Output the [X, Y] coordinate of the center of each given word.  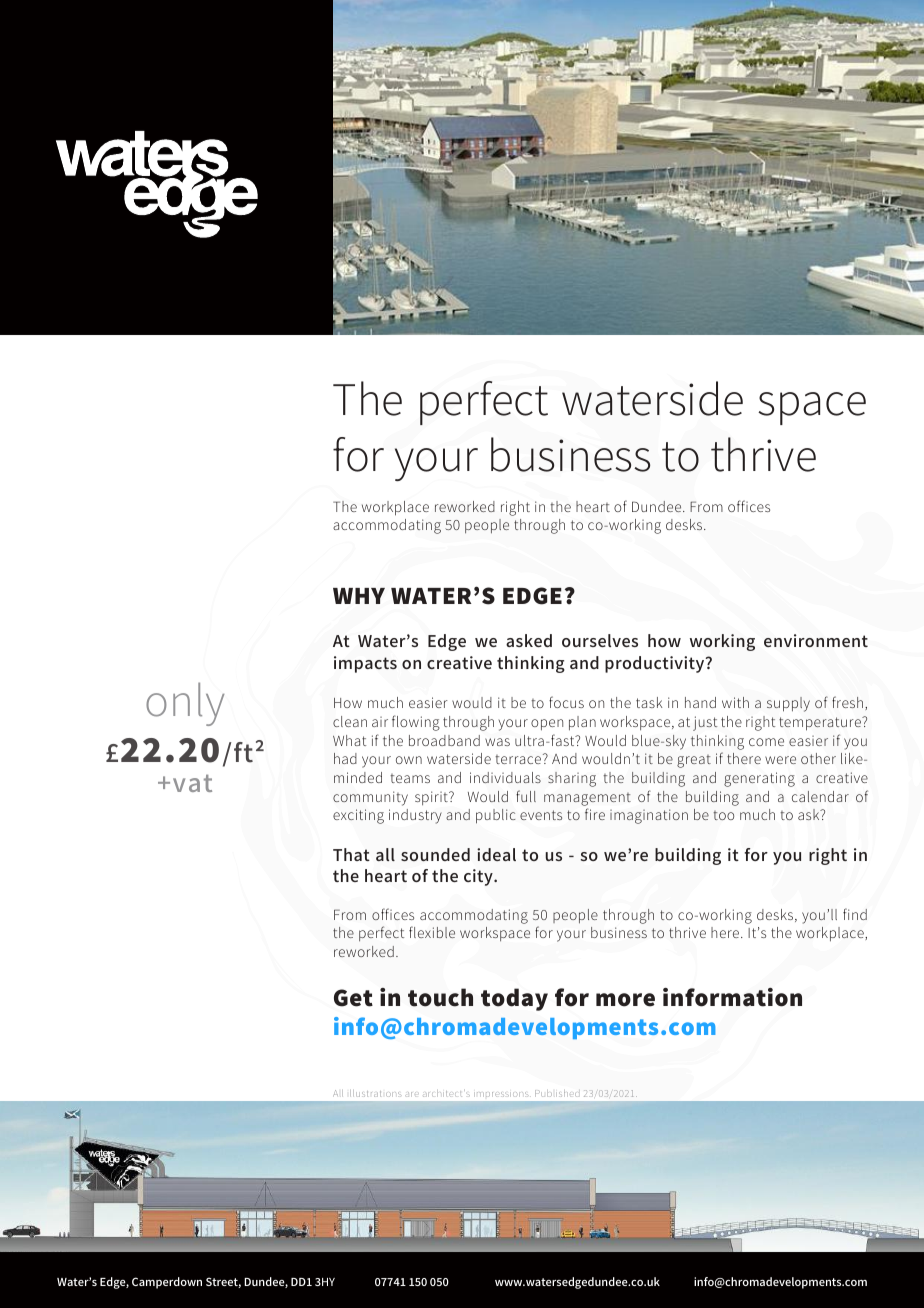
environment [816, 640]
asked [529, 640]
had [345, 758]
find [855, 914]
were [780, 760]
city [479, 877]
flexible [432, 932]
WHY [359, 596]
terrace [519, 759]
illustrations [375, 1093]
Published [556, 1093]
